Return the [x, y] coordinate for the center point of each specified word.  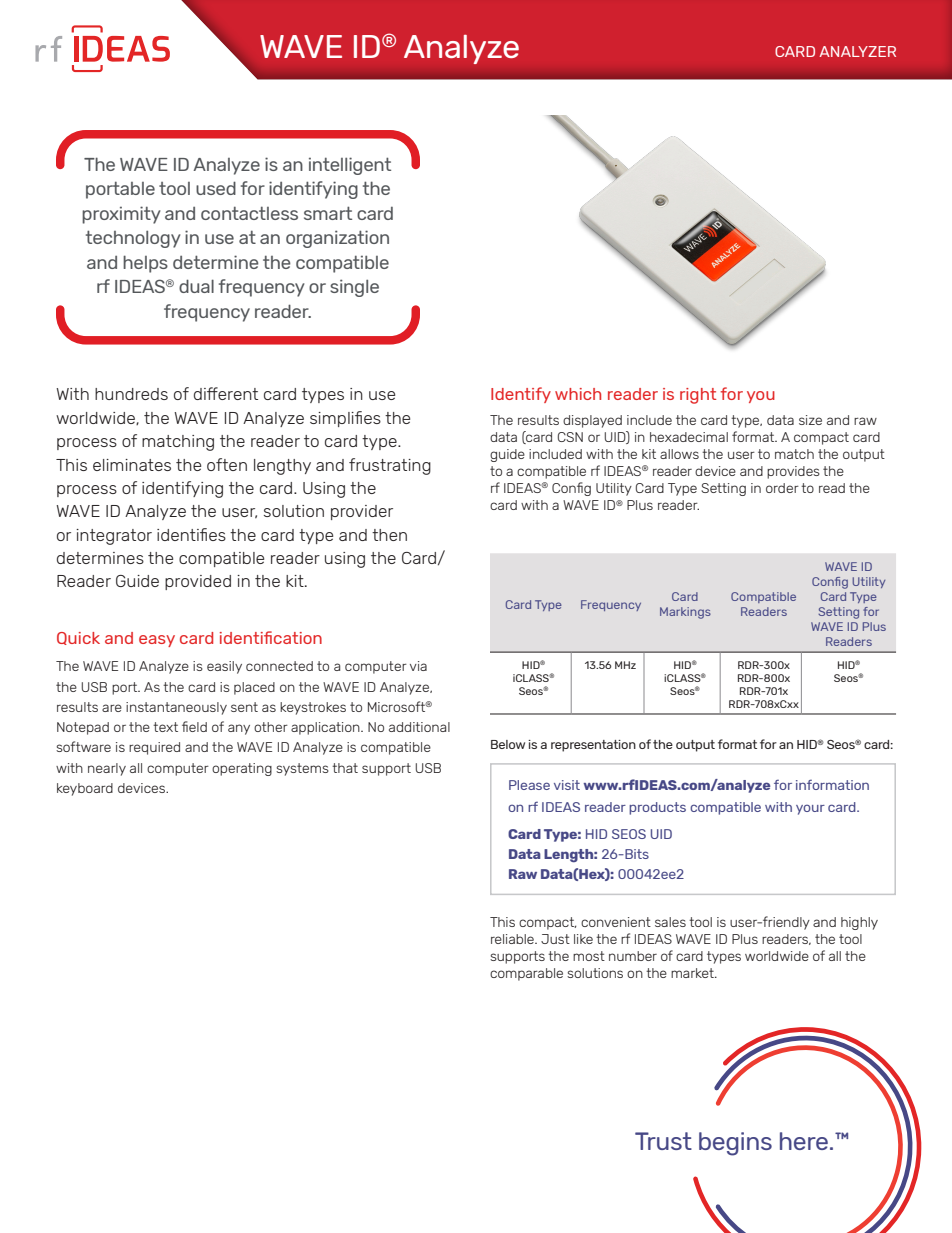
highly [859, 923]
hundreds [131, 394]
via [418, 666]
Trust [663, 1141]
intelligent [350, 166]
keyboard [85, 789]
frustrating [390, 466]
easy [157, 641]
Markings [685, 613]
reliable [513, 939]
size [810, 420]
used [216, 188]
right [698, 396]
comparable [526, 974]
